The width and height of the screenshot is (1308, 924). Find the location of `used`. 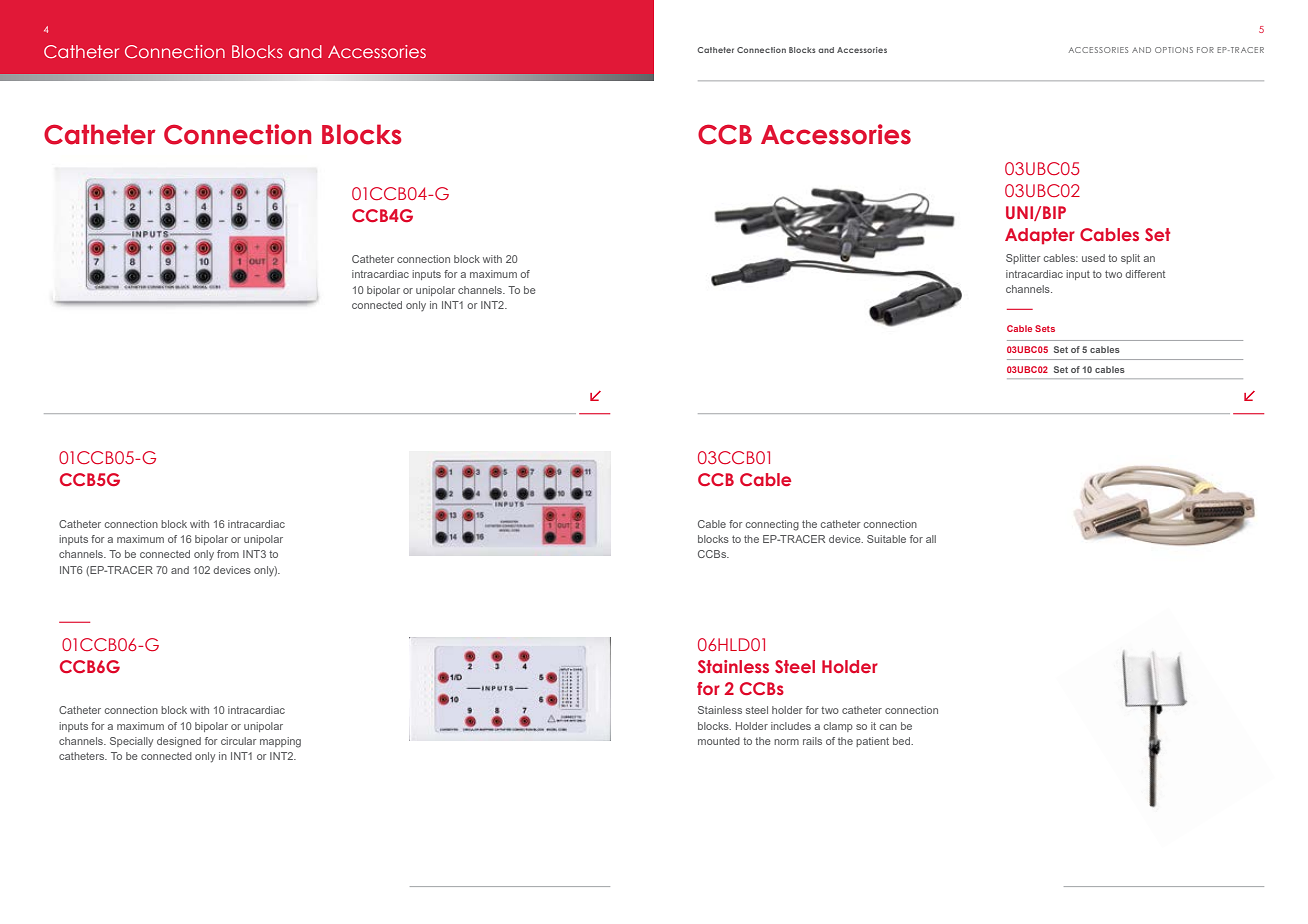

used is located at coordinates (1093, 258).
